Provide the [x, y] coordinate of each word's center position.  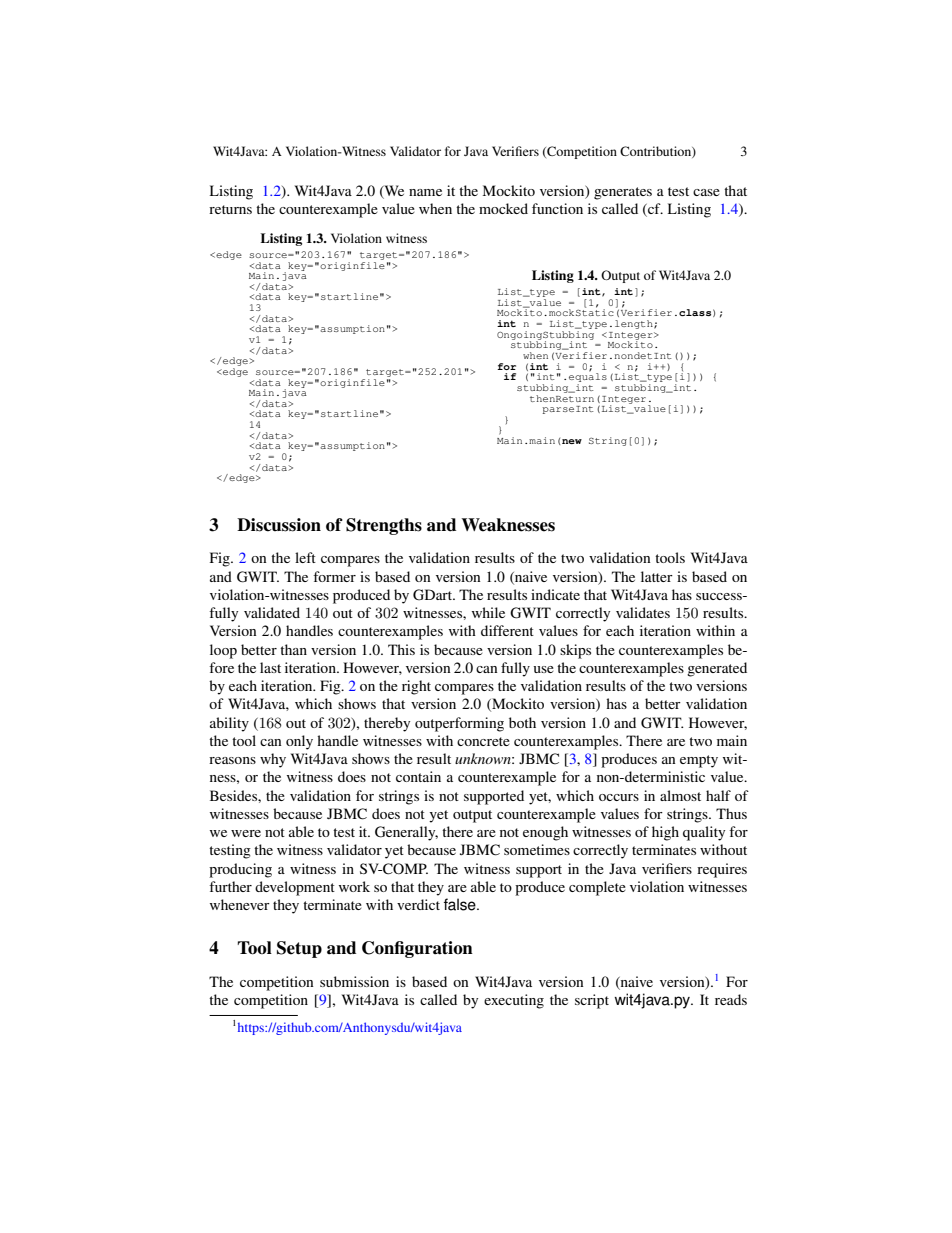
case [706, 192]
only [299, 742]
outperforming [459, 724]
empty [699, 761]
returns [230, 209]
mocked [503, 208]
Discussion [279, 525]
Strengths [384, 526]
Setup [299, 949]
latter [657, 576]
